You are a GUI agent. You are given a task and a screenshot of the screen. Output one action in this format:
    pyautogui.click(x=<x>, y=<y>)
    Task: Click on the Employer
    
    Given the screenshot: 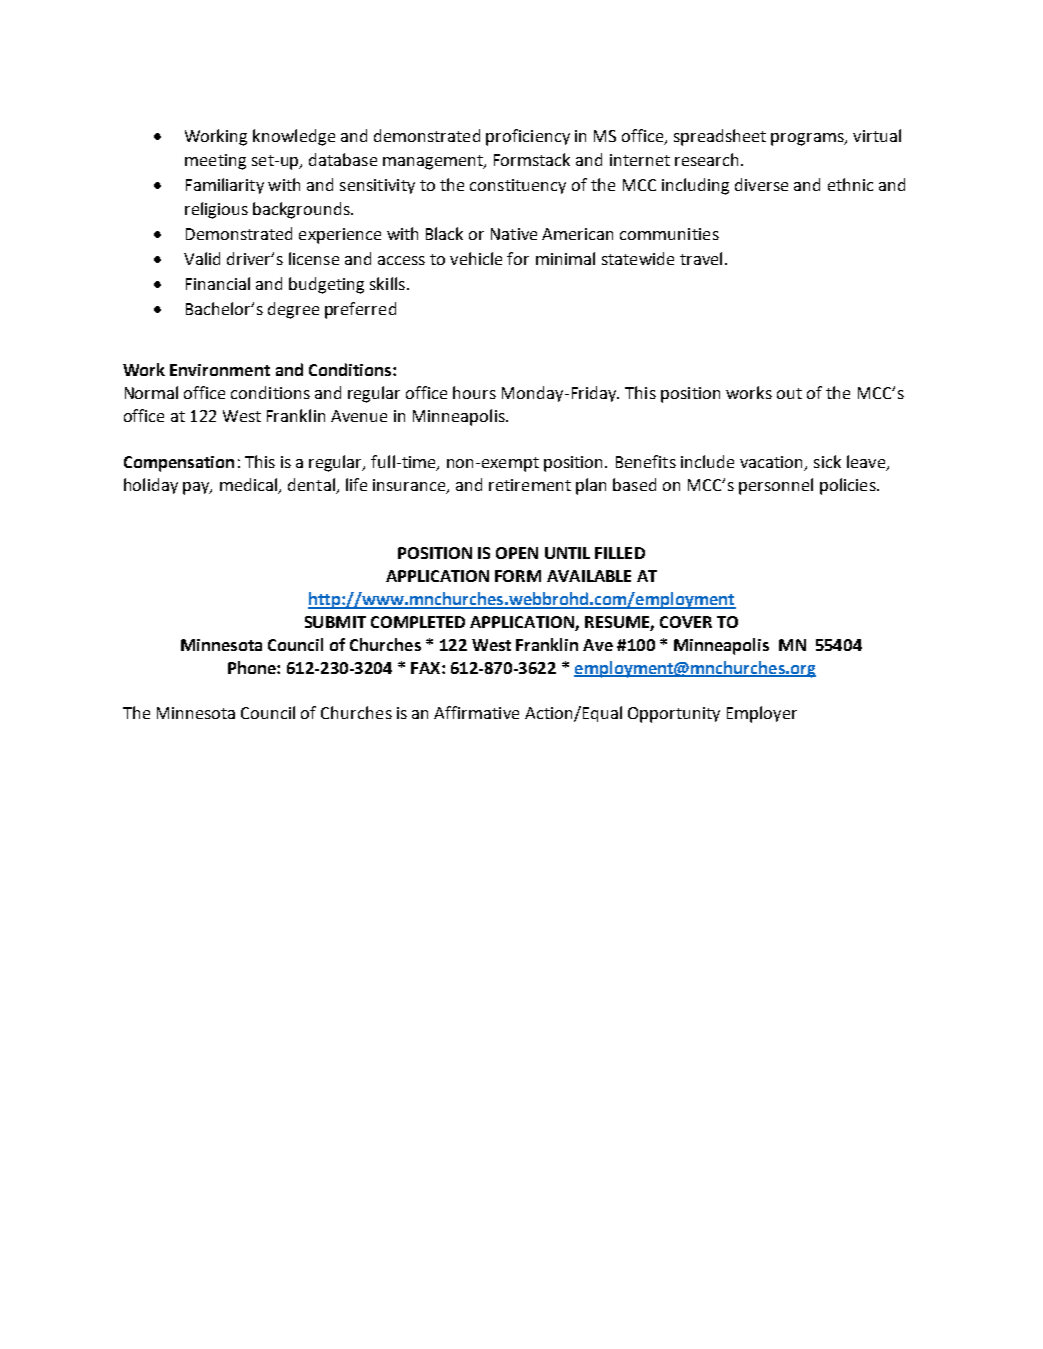 What is the action you would take?
    pyautogui.click(x=762, y=714)
